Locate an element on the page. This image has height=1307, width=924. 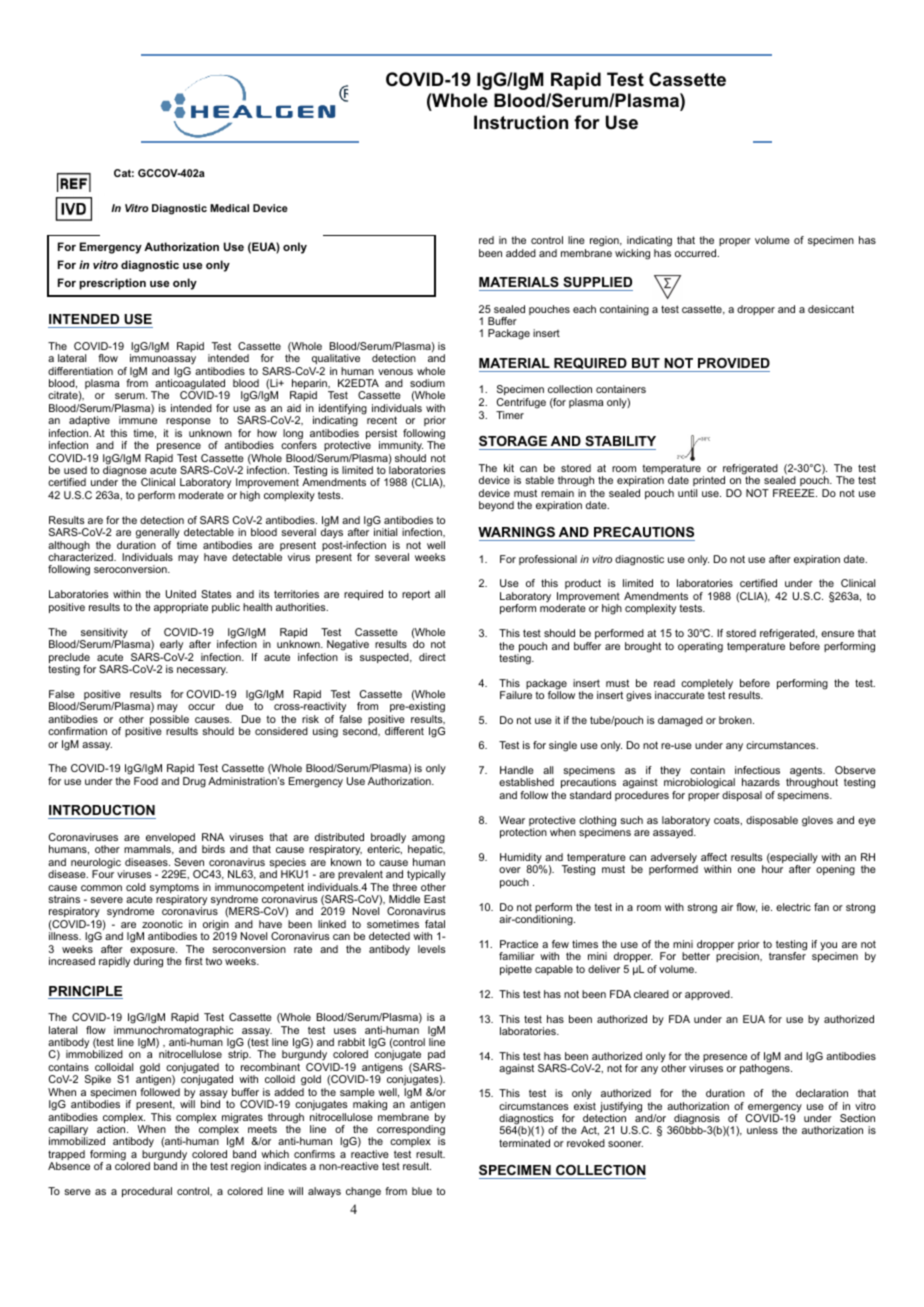
blue is located at coordinates (422, 1191).
